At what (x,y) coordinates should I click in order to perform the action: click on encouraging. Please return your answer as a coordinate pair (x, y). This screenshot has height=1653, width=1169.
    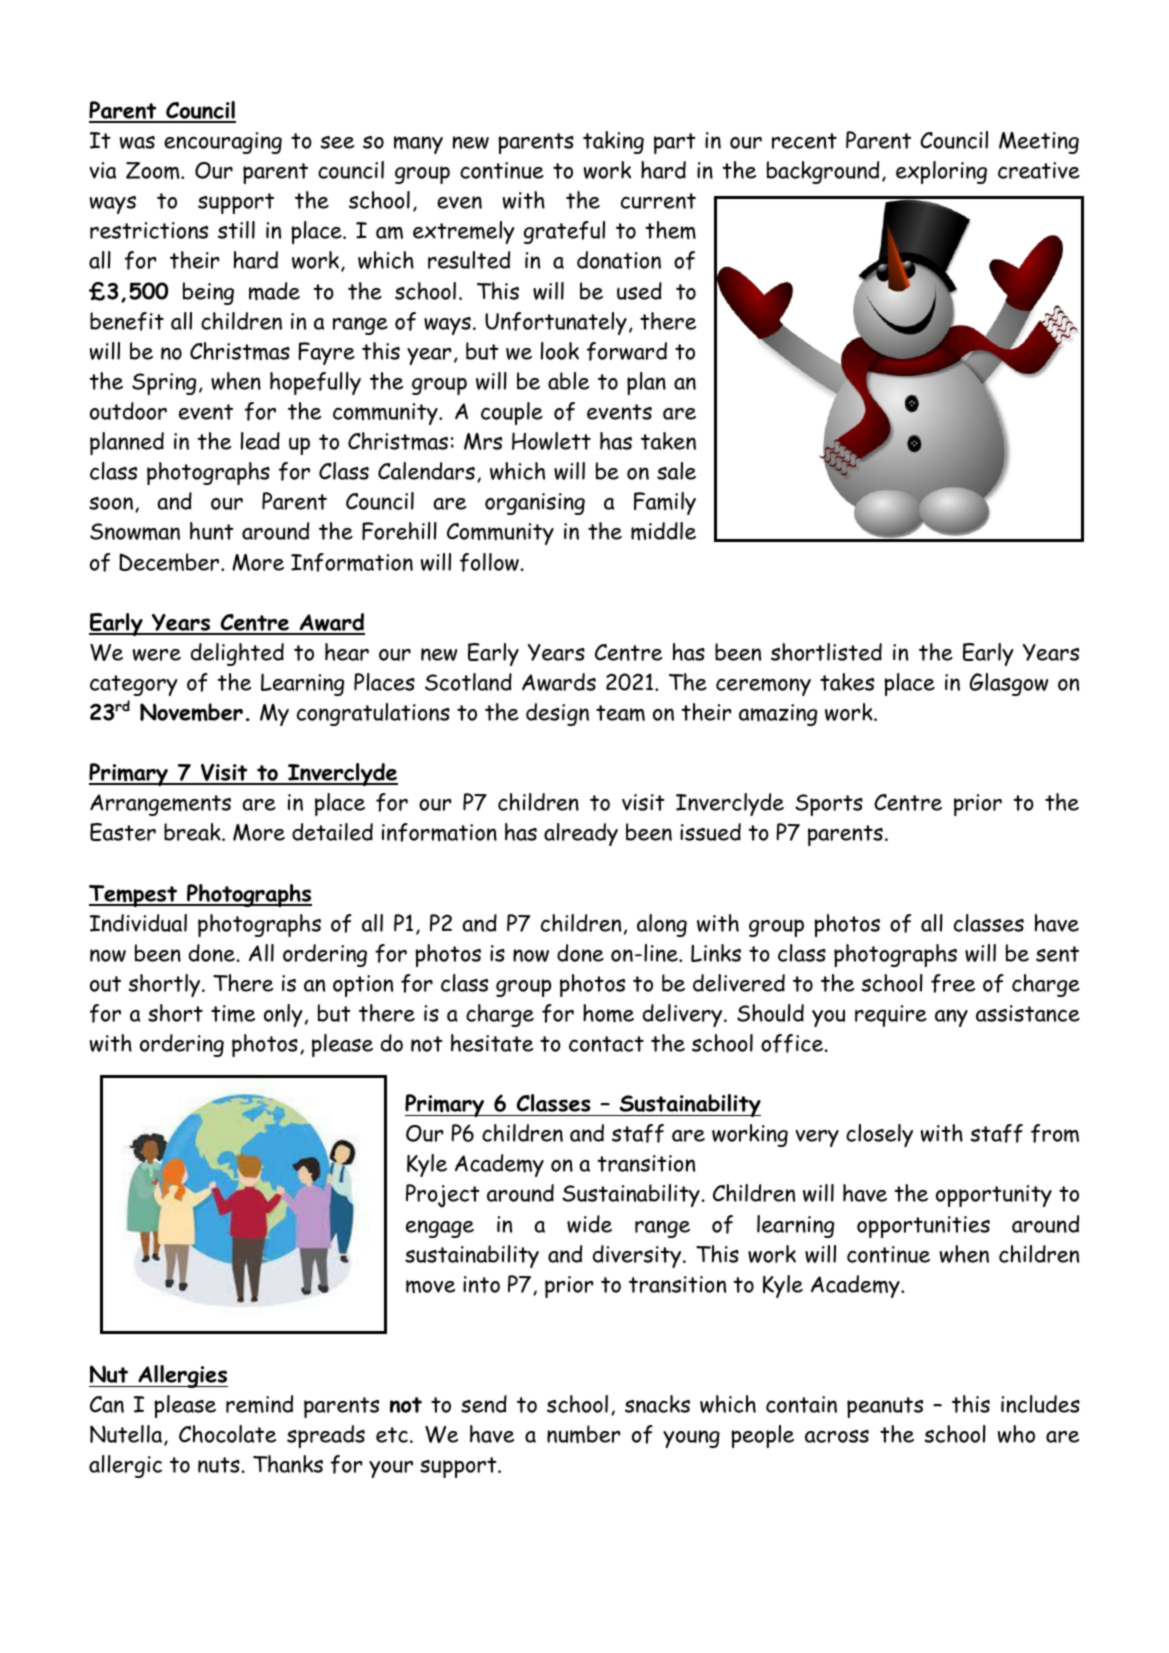
    Looking at the image, I should click on (223, 143).
